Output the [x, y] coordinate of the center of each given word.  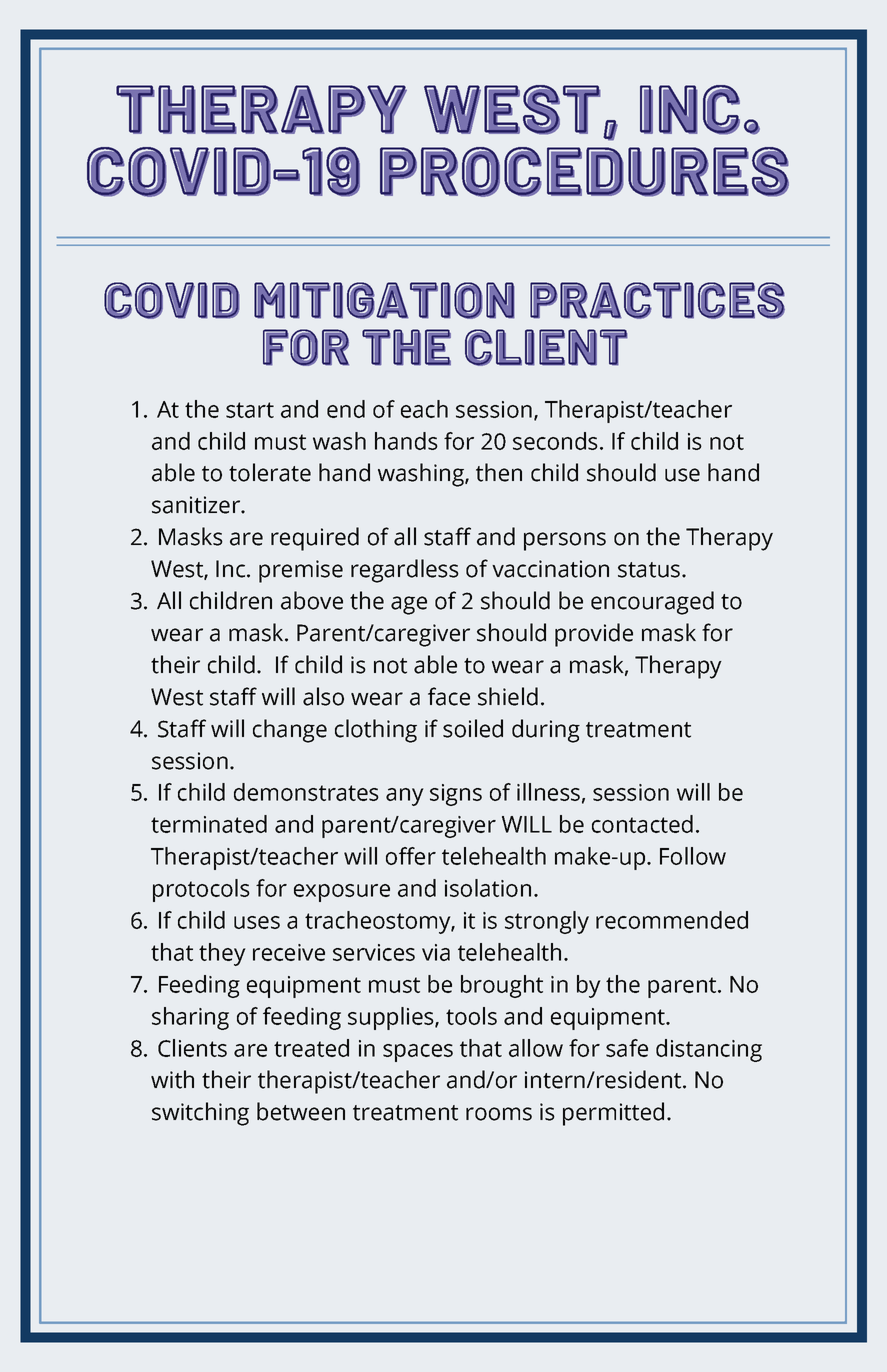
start [250, 410]
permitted [613, 1114]
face [449, 696]
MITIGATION [384, 300]
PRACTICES [657, 300]
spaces [418, 1053]
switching [200, 1114]
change [290, 731]
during [546, 731]
